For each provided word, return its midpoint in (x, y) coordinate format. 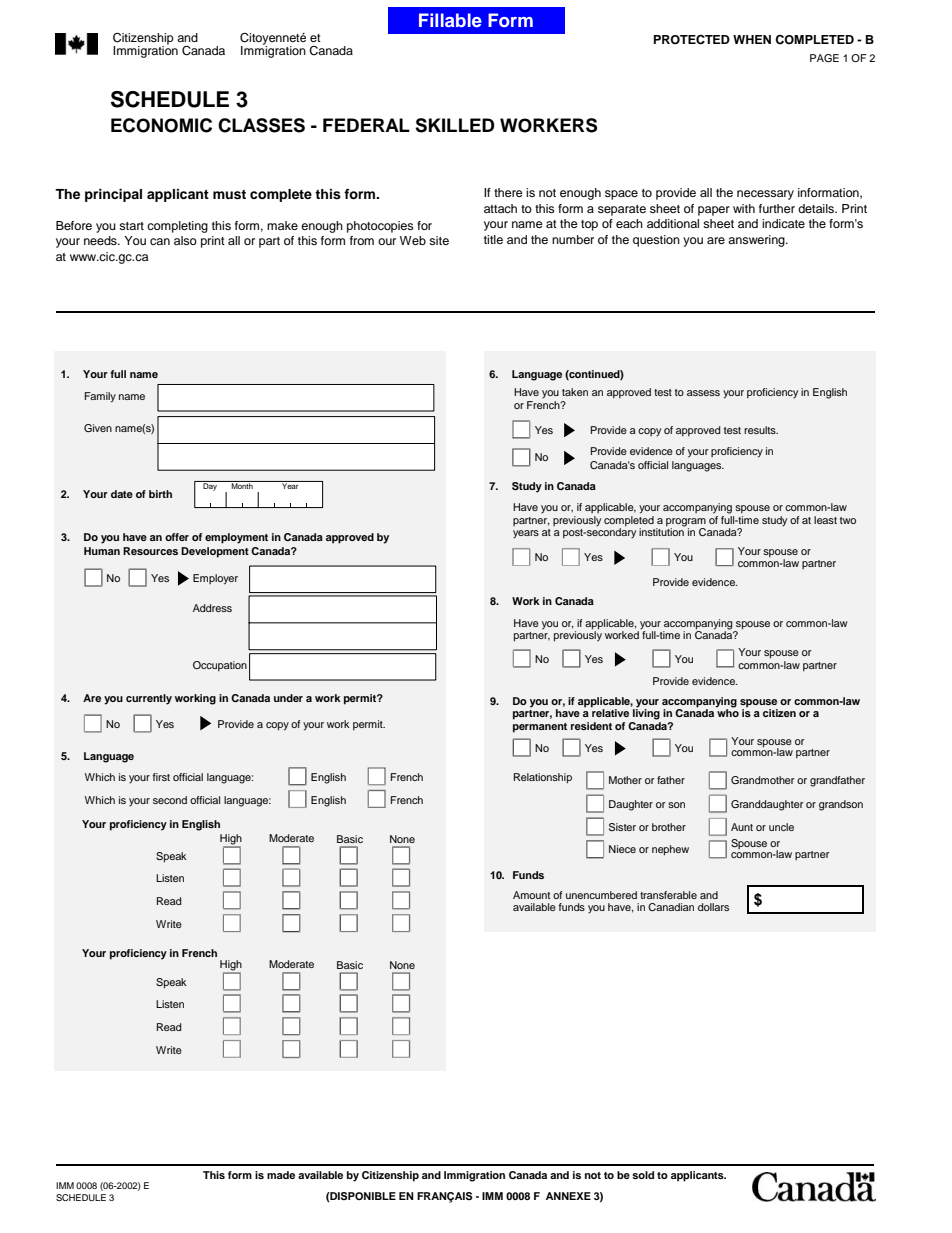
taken (575, 392)
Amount (531, 895)
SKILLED (455, 125)
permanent (540, 728)
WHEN (752, 39)
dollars (713, 907)
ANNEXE (568, 1196)
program (686, 522)
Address (212, 608)
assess (703, 393)
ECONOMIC (161, 125)
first (161, 777)
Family (100, 397)
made (281, 1175)
